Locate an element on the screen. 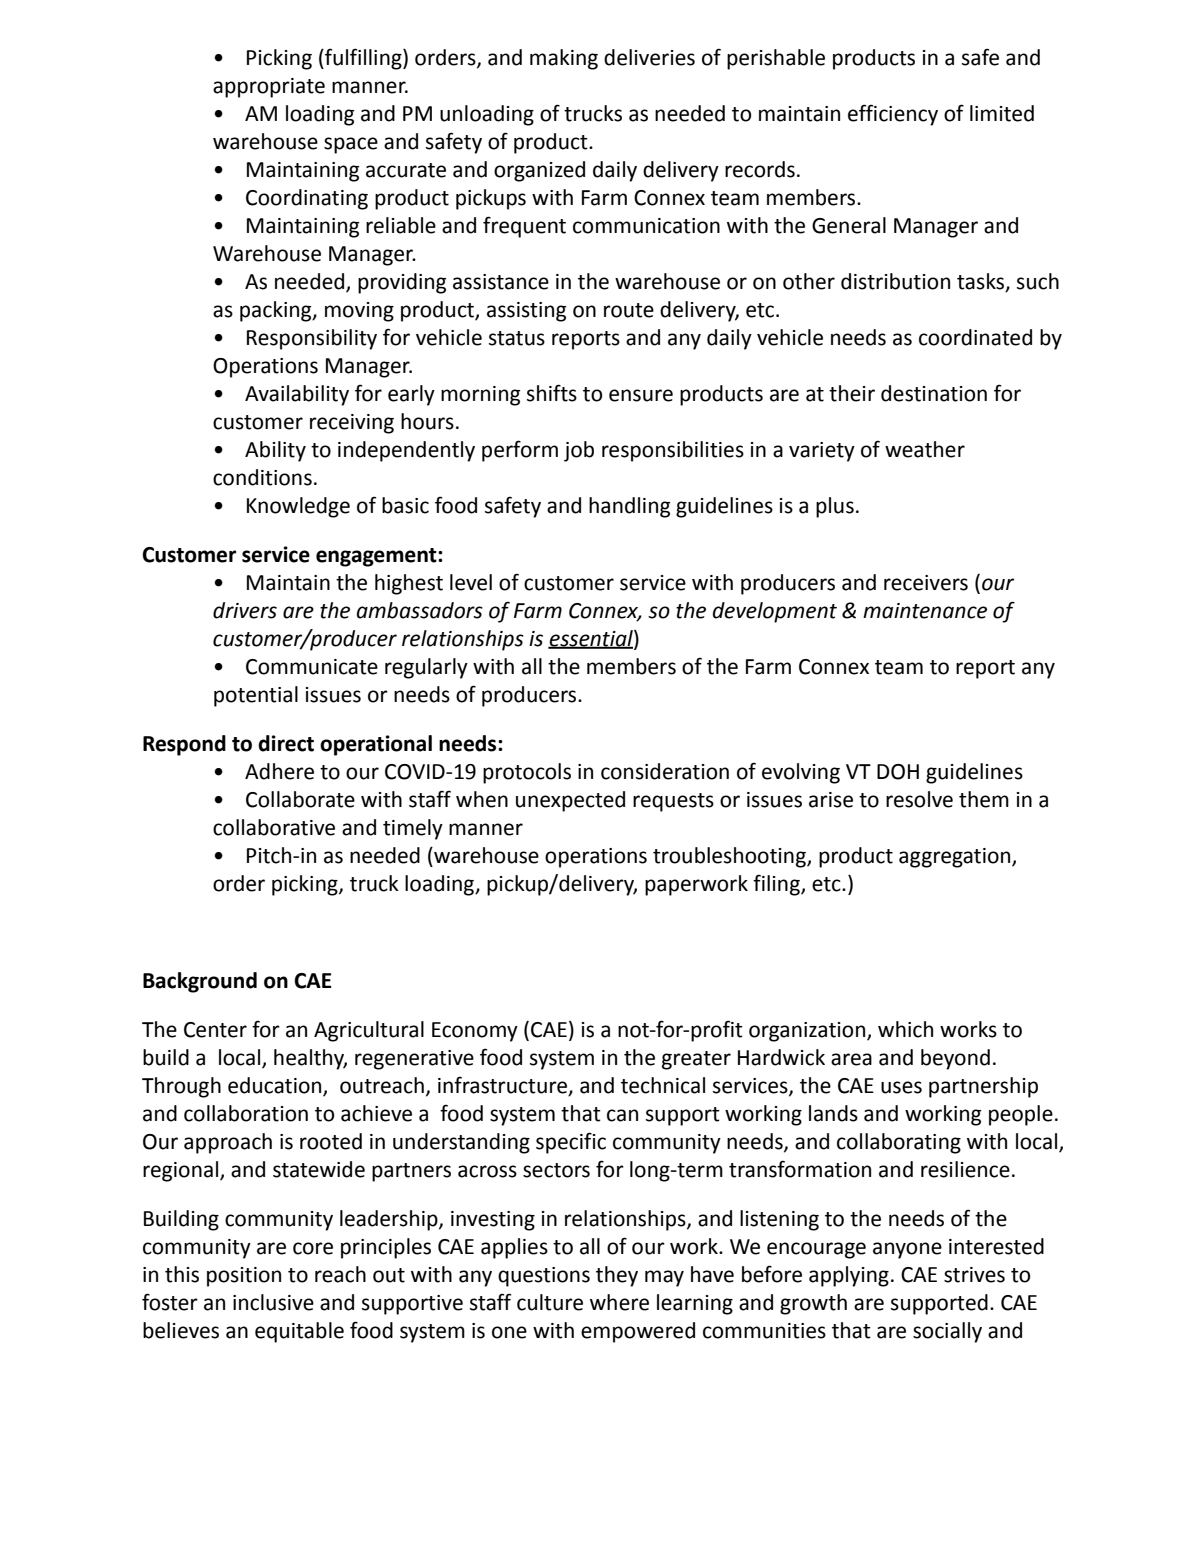 This screenshot has width=1203, height=1557. potential is located at coordinates (256, 696).
